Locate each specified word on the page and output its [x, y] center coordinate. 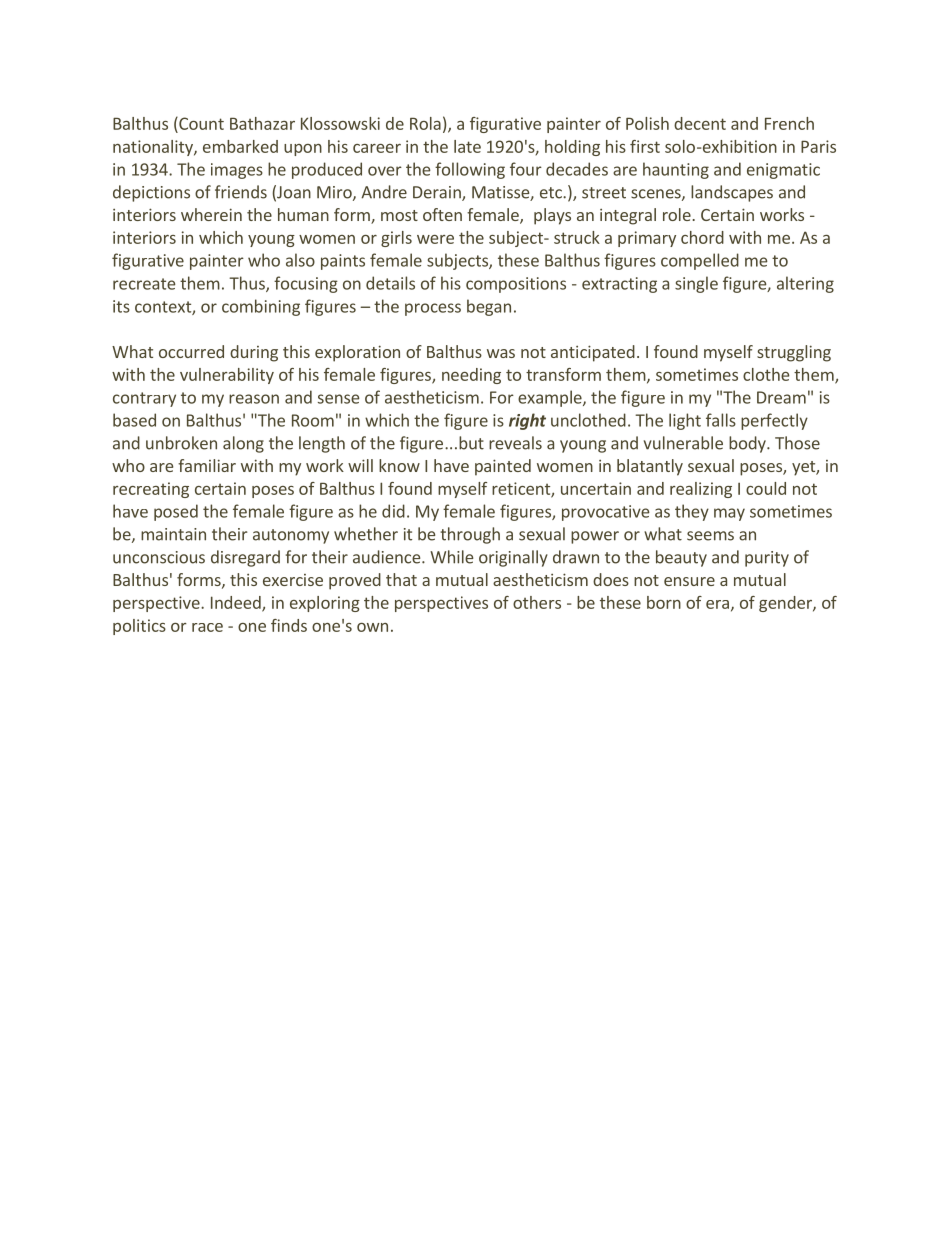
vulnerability [227, 376]
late [467, 146]
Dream [781, 397]
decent [700, 123]
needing [471, 376]
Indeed [237, 603]
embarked [240, 146]
